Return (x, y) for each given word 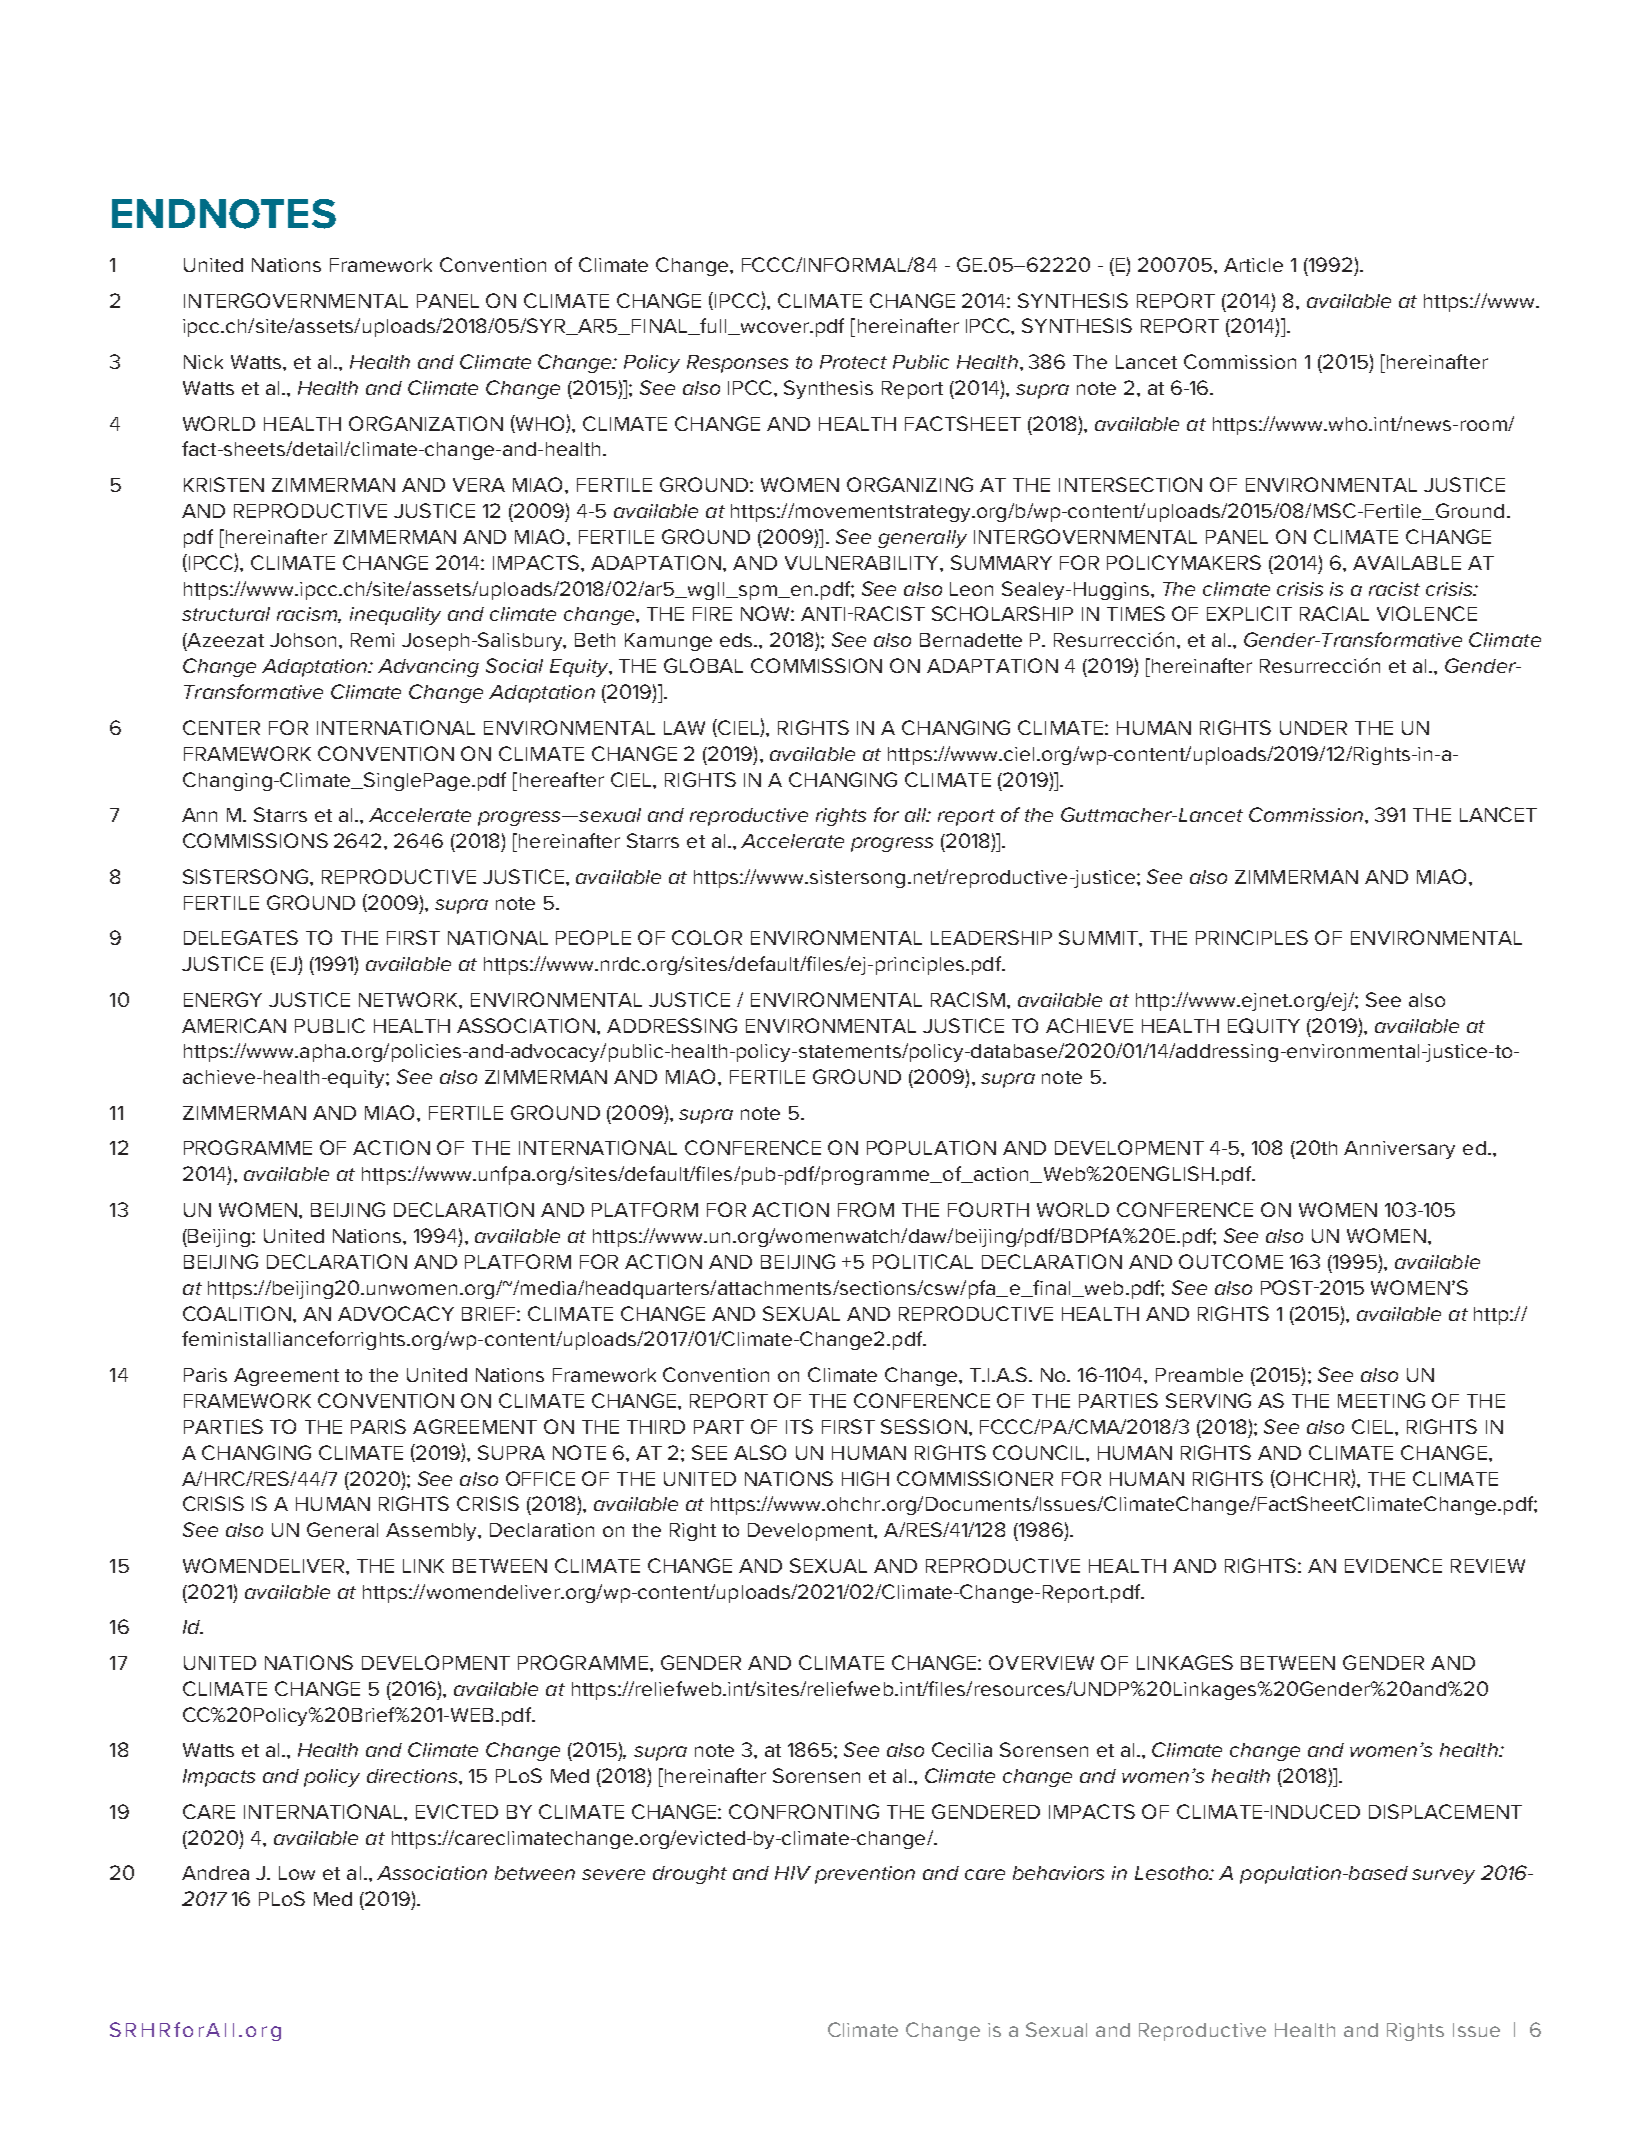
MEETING (1381, 1400)
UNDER (1313, 728)
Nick (203, 362)
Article (1253, 265)
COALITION (238, 1313)
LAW (684, 728)
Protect (853, 362)
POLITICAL (923, 1261)
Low (297, 1873)
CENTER (221, 727)
